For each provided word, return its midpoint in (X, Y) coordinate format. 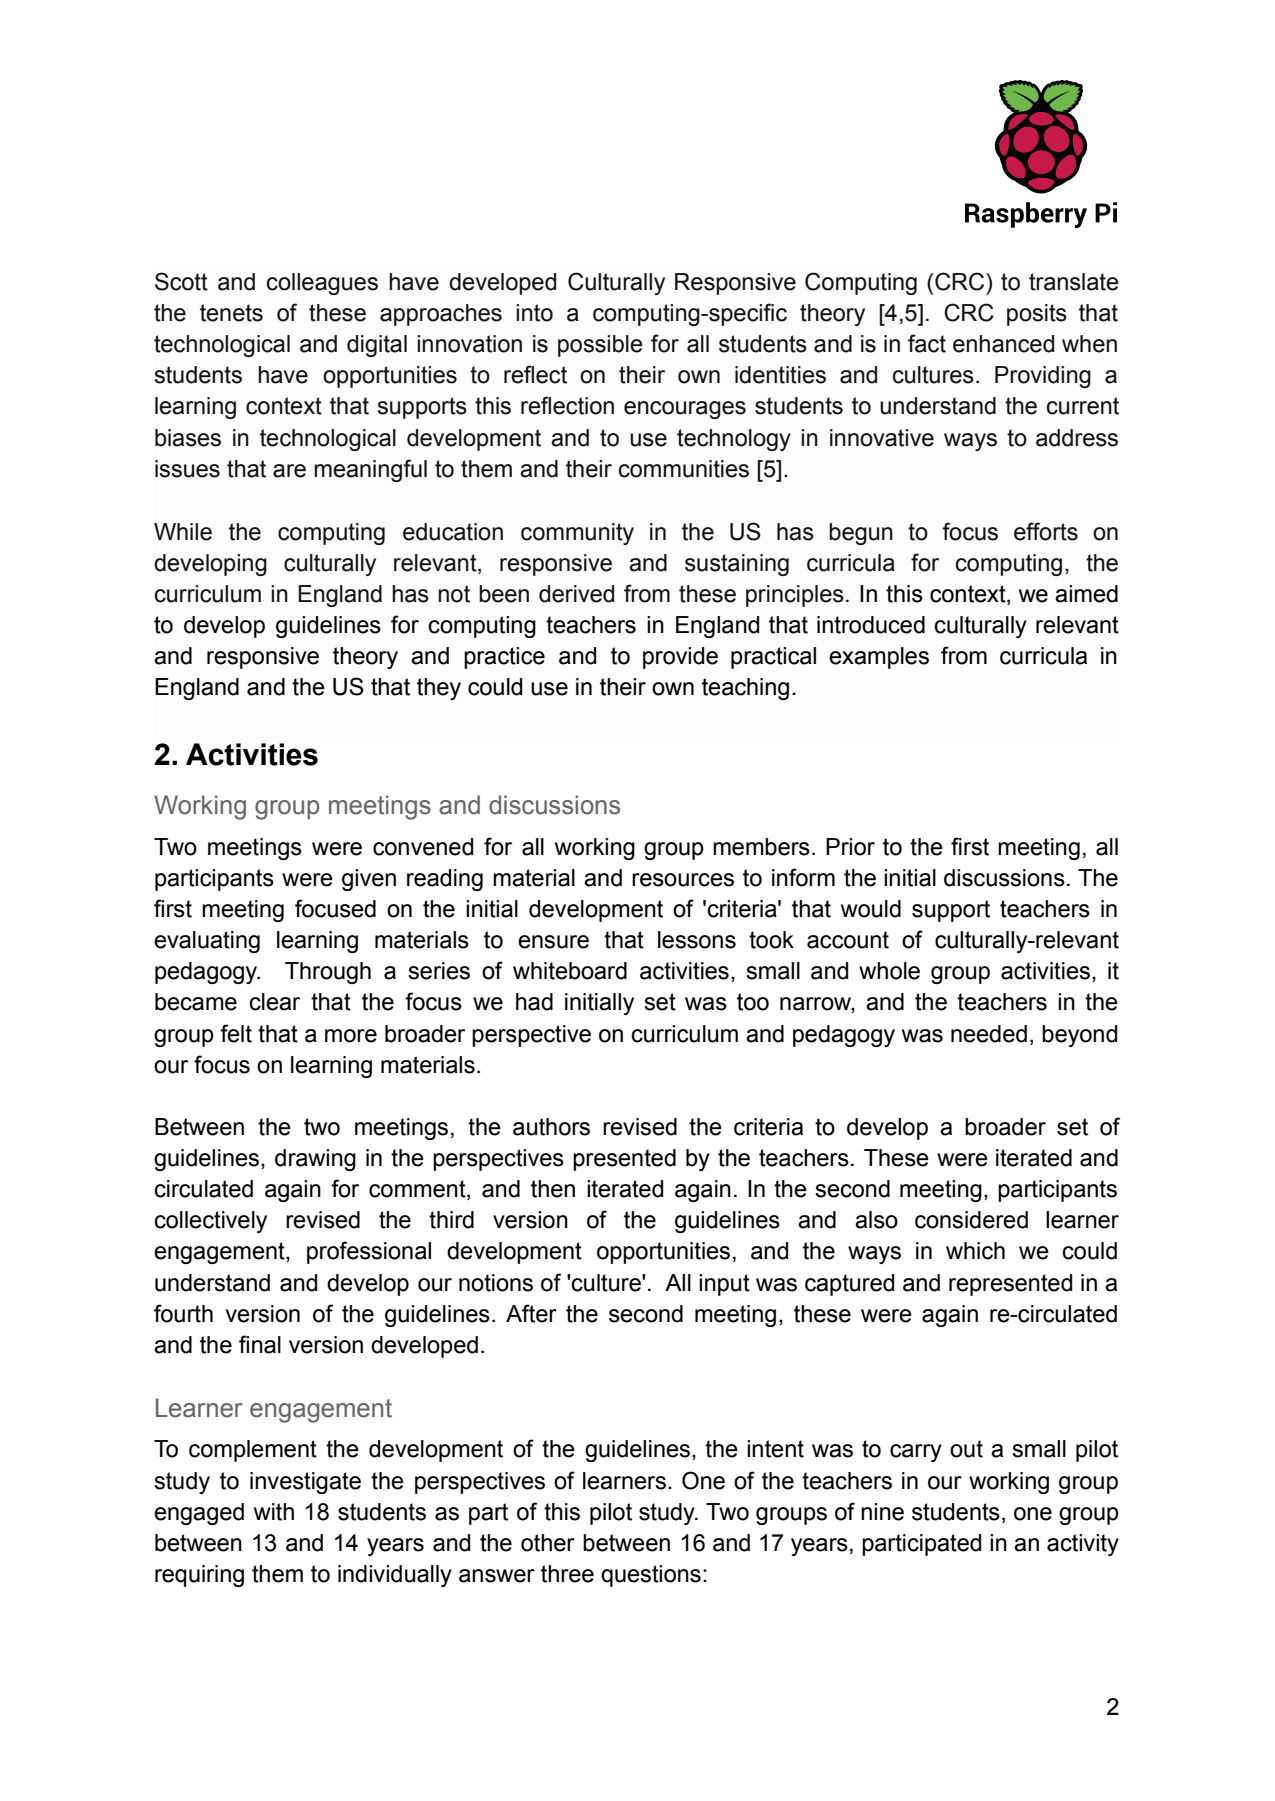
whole (889, 971)
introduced (871, 625)
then (553, 1189)
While (183, 532)
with (274, 1512)
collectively (211, 1222)
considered (971, 1220)
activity (1083, 1545)
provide (680, 658)
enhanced (1003, 344)
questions (651, 1576)
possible (600, 346)
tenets (231, 313)
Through (328, 973)
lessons (697, 940)
